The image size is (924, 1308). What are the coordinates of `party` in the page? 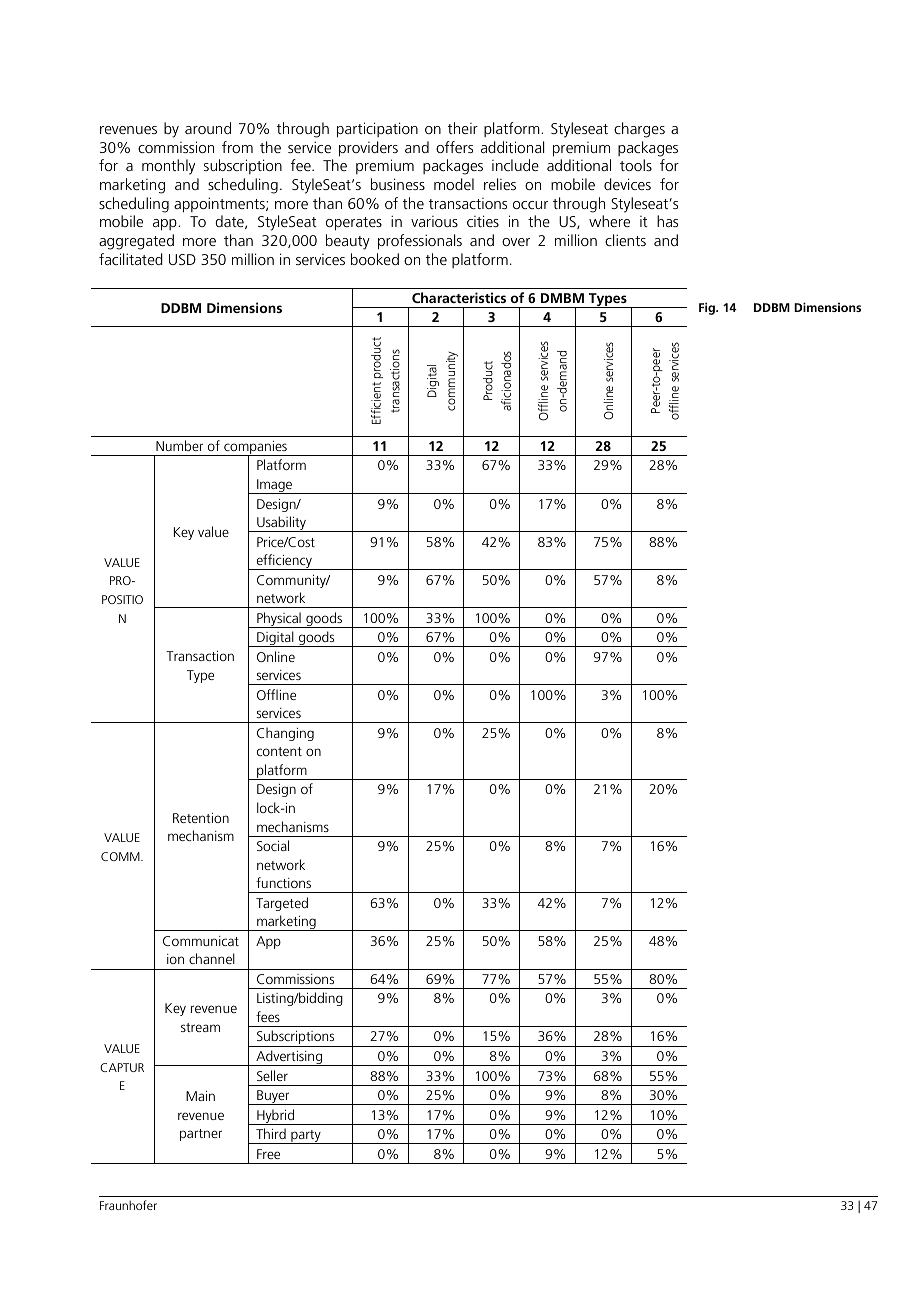 It's located at (306, 1137).
